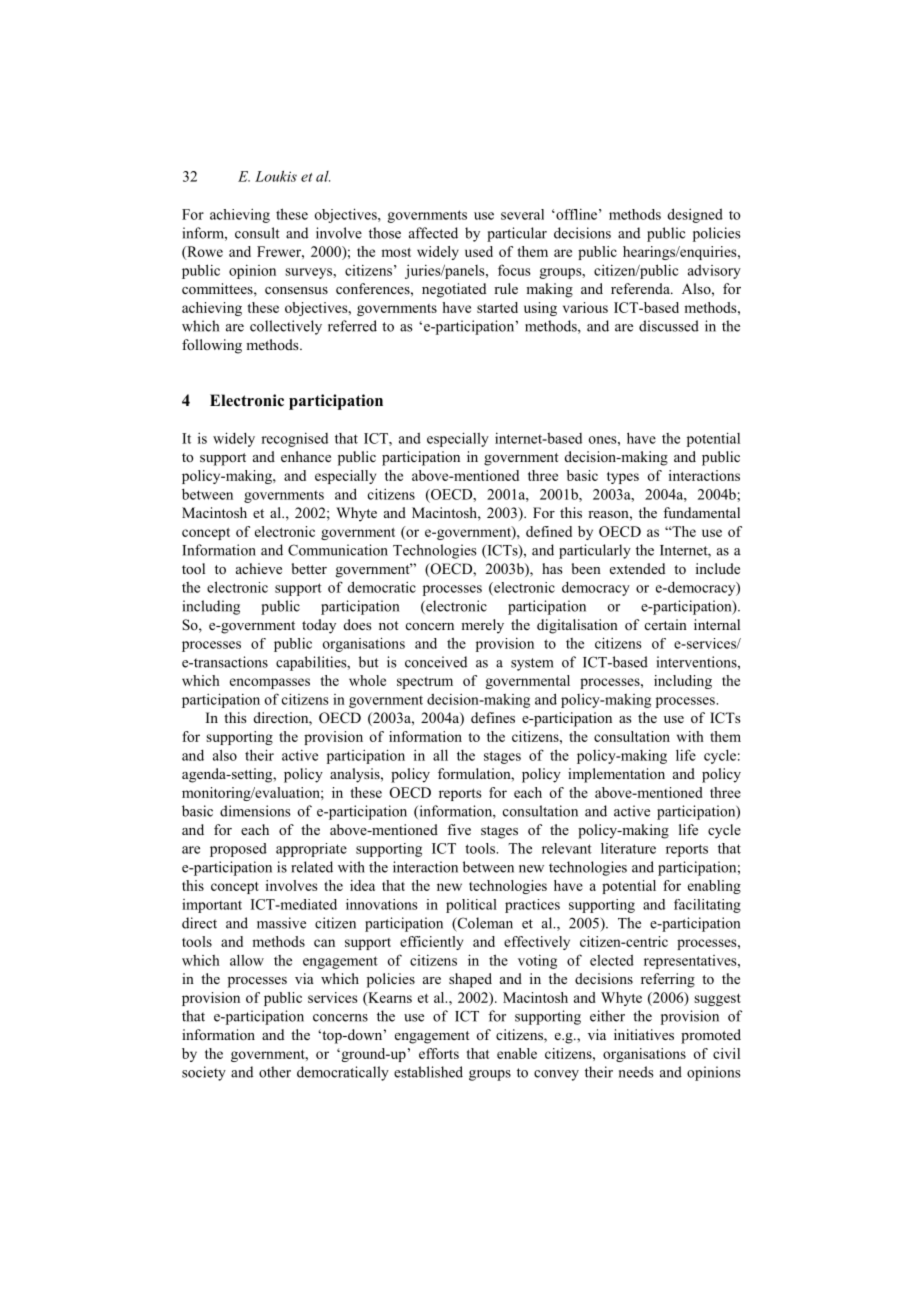 This page has width=924, height=1308. What do you see at coordinates (549, 531) in the page?
I see `defined` at bounding box center [549, 531].
